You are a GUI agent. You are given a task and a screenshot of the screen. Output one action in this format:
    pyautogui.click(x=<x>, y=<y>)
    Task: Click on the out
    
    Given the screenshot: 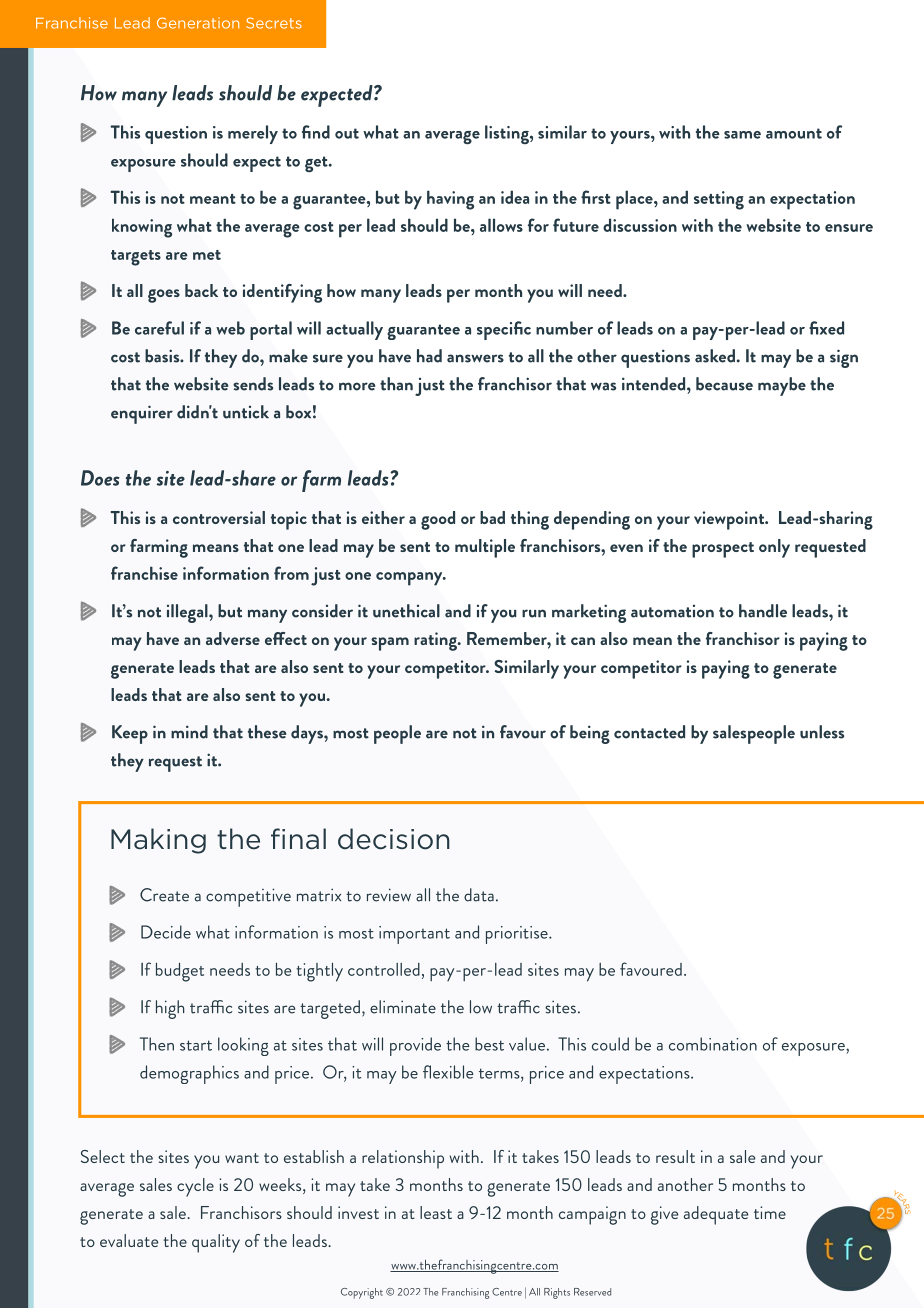 What is the action you would take?
    pyautogui.click(x=347, y=133)
